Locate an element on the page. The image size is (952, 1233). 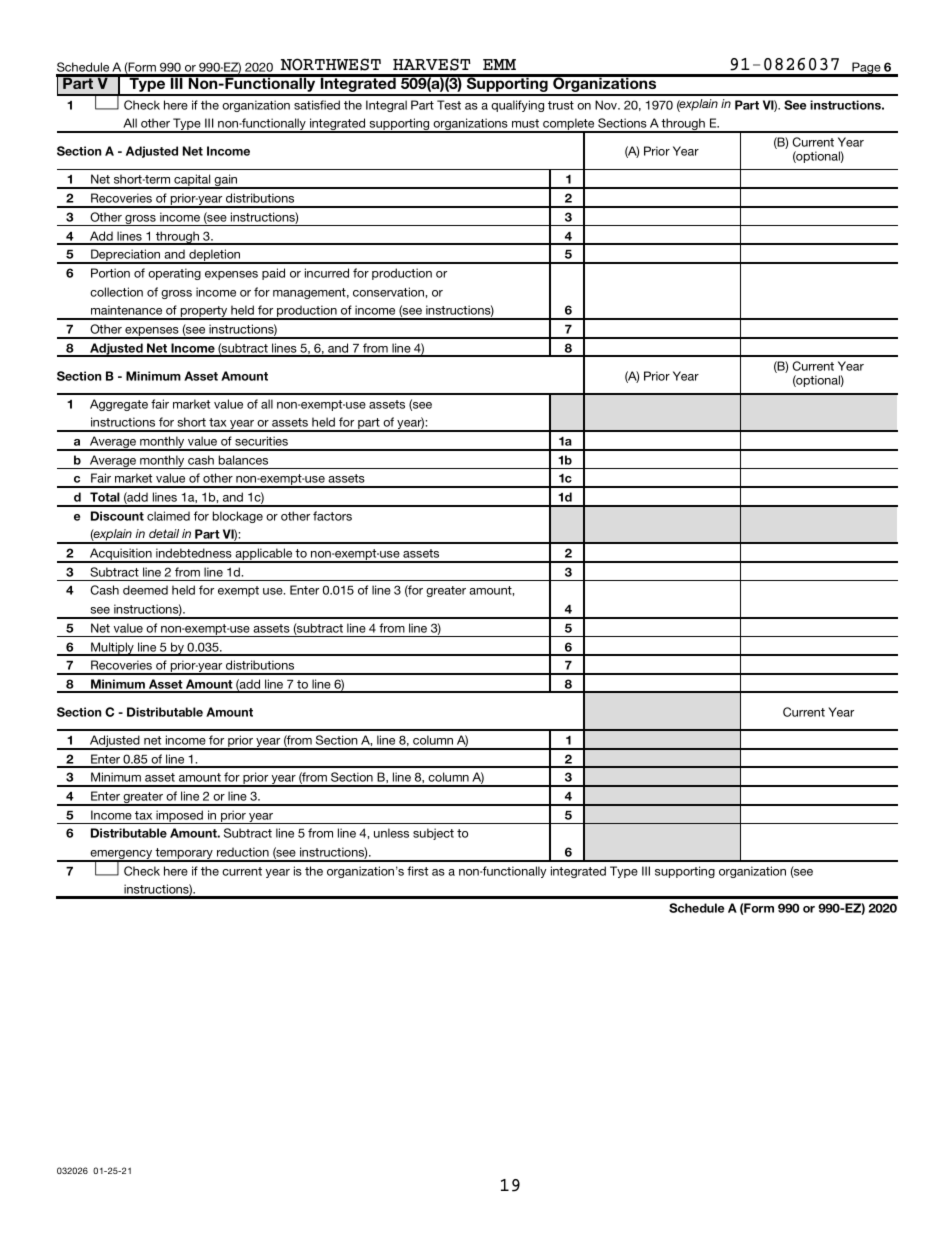
temporary is located at coordinates (184, 855).
